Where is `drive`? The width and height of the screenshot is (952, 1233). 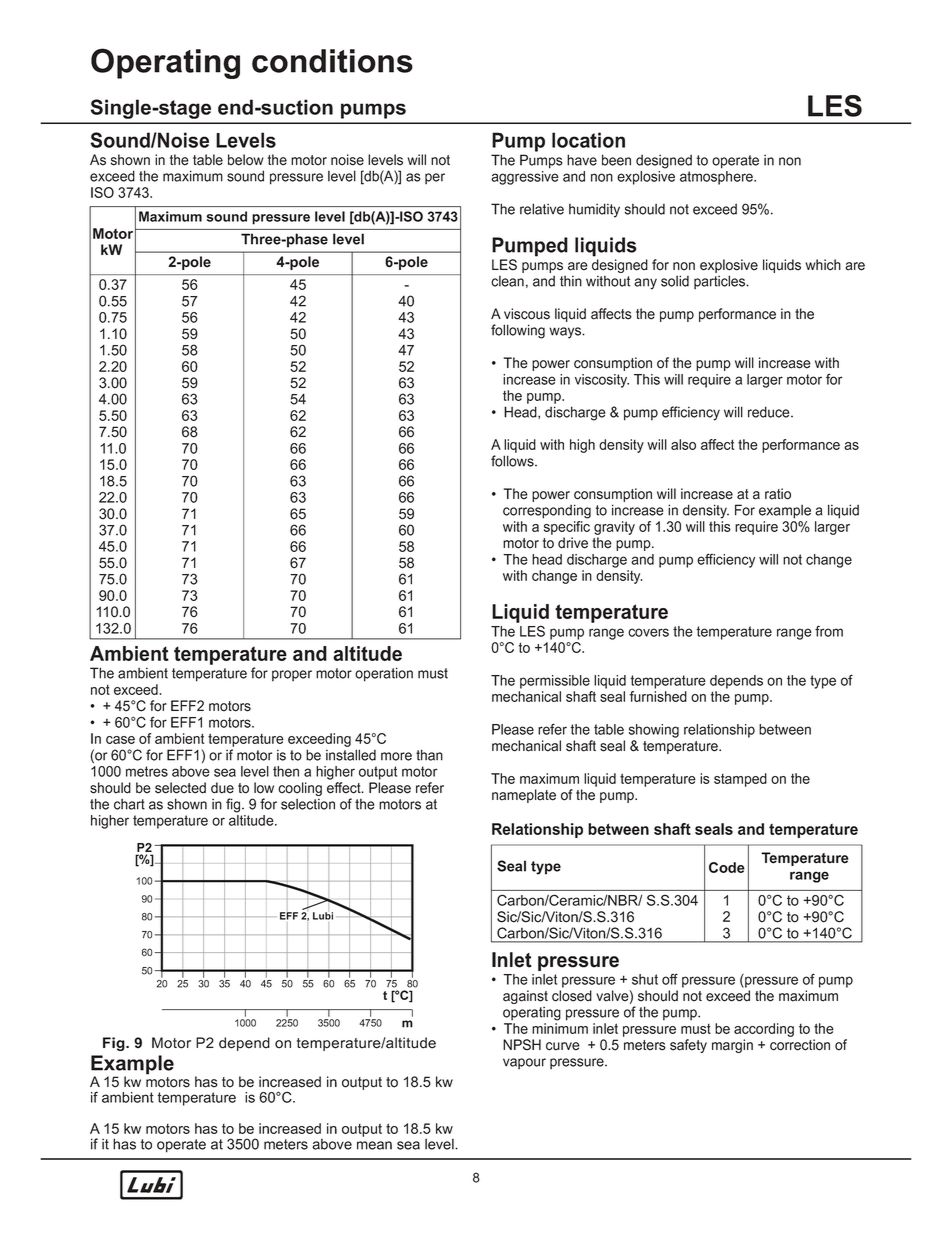
drive is located at coordinates (573, 543).
